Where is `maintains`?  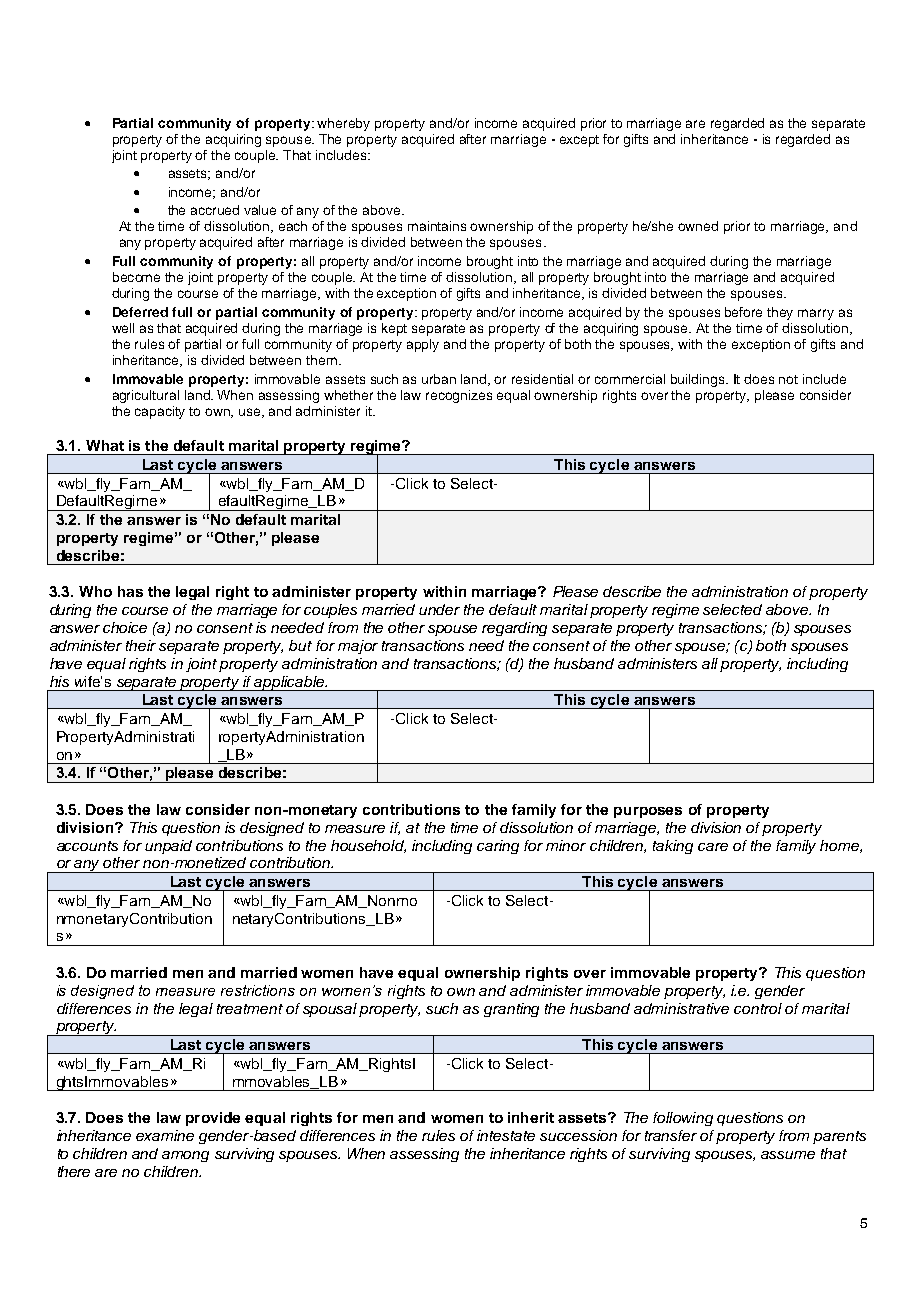
maintains is located at coordinates (437, 226).
